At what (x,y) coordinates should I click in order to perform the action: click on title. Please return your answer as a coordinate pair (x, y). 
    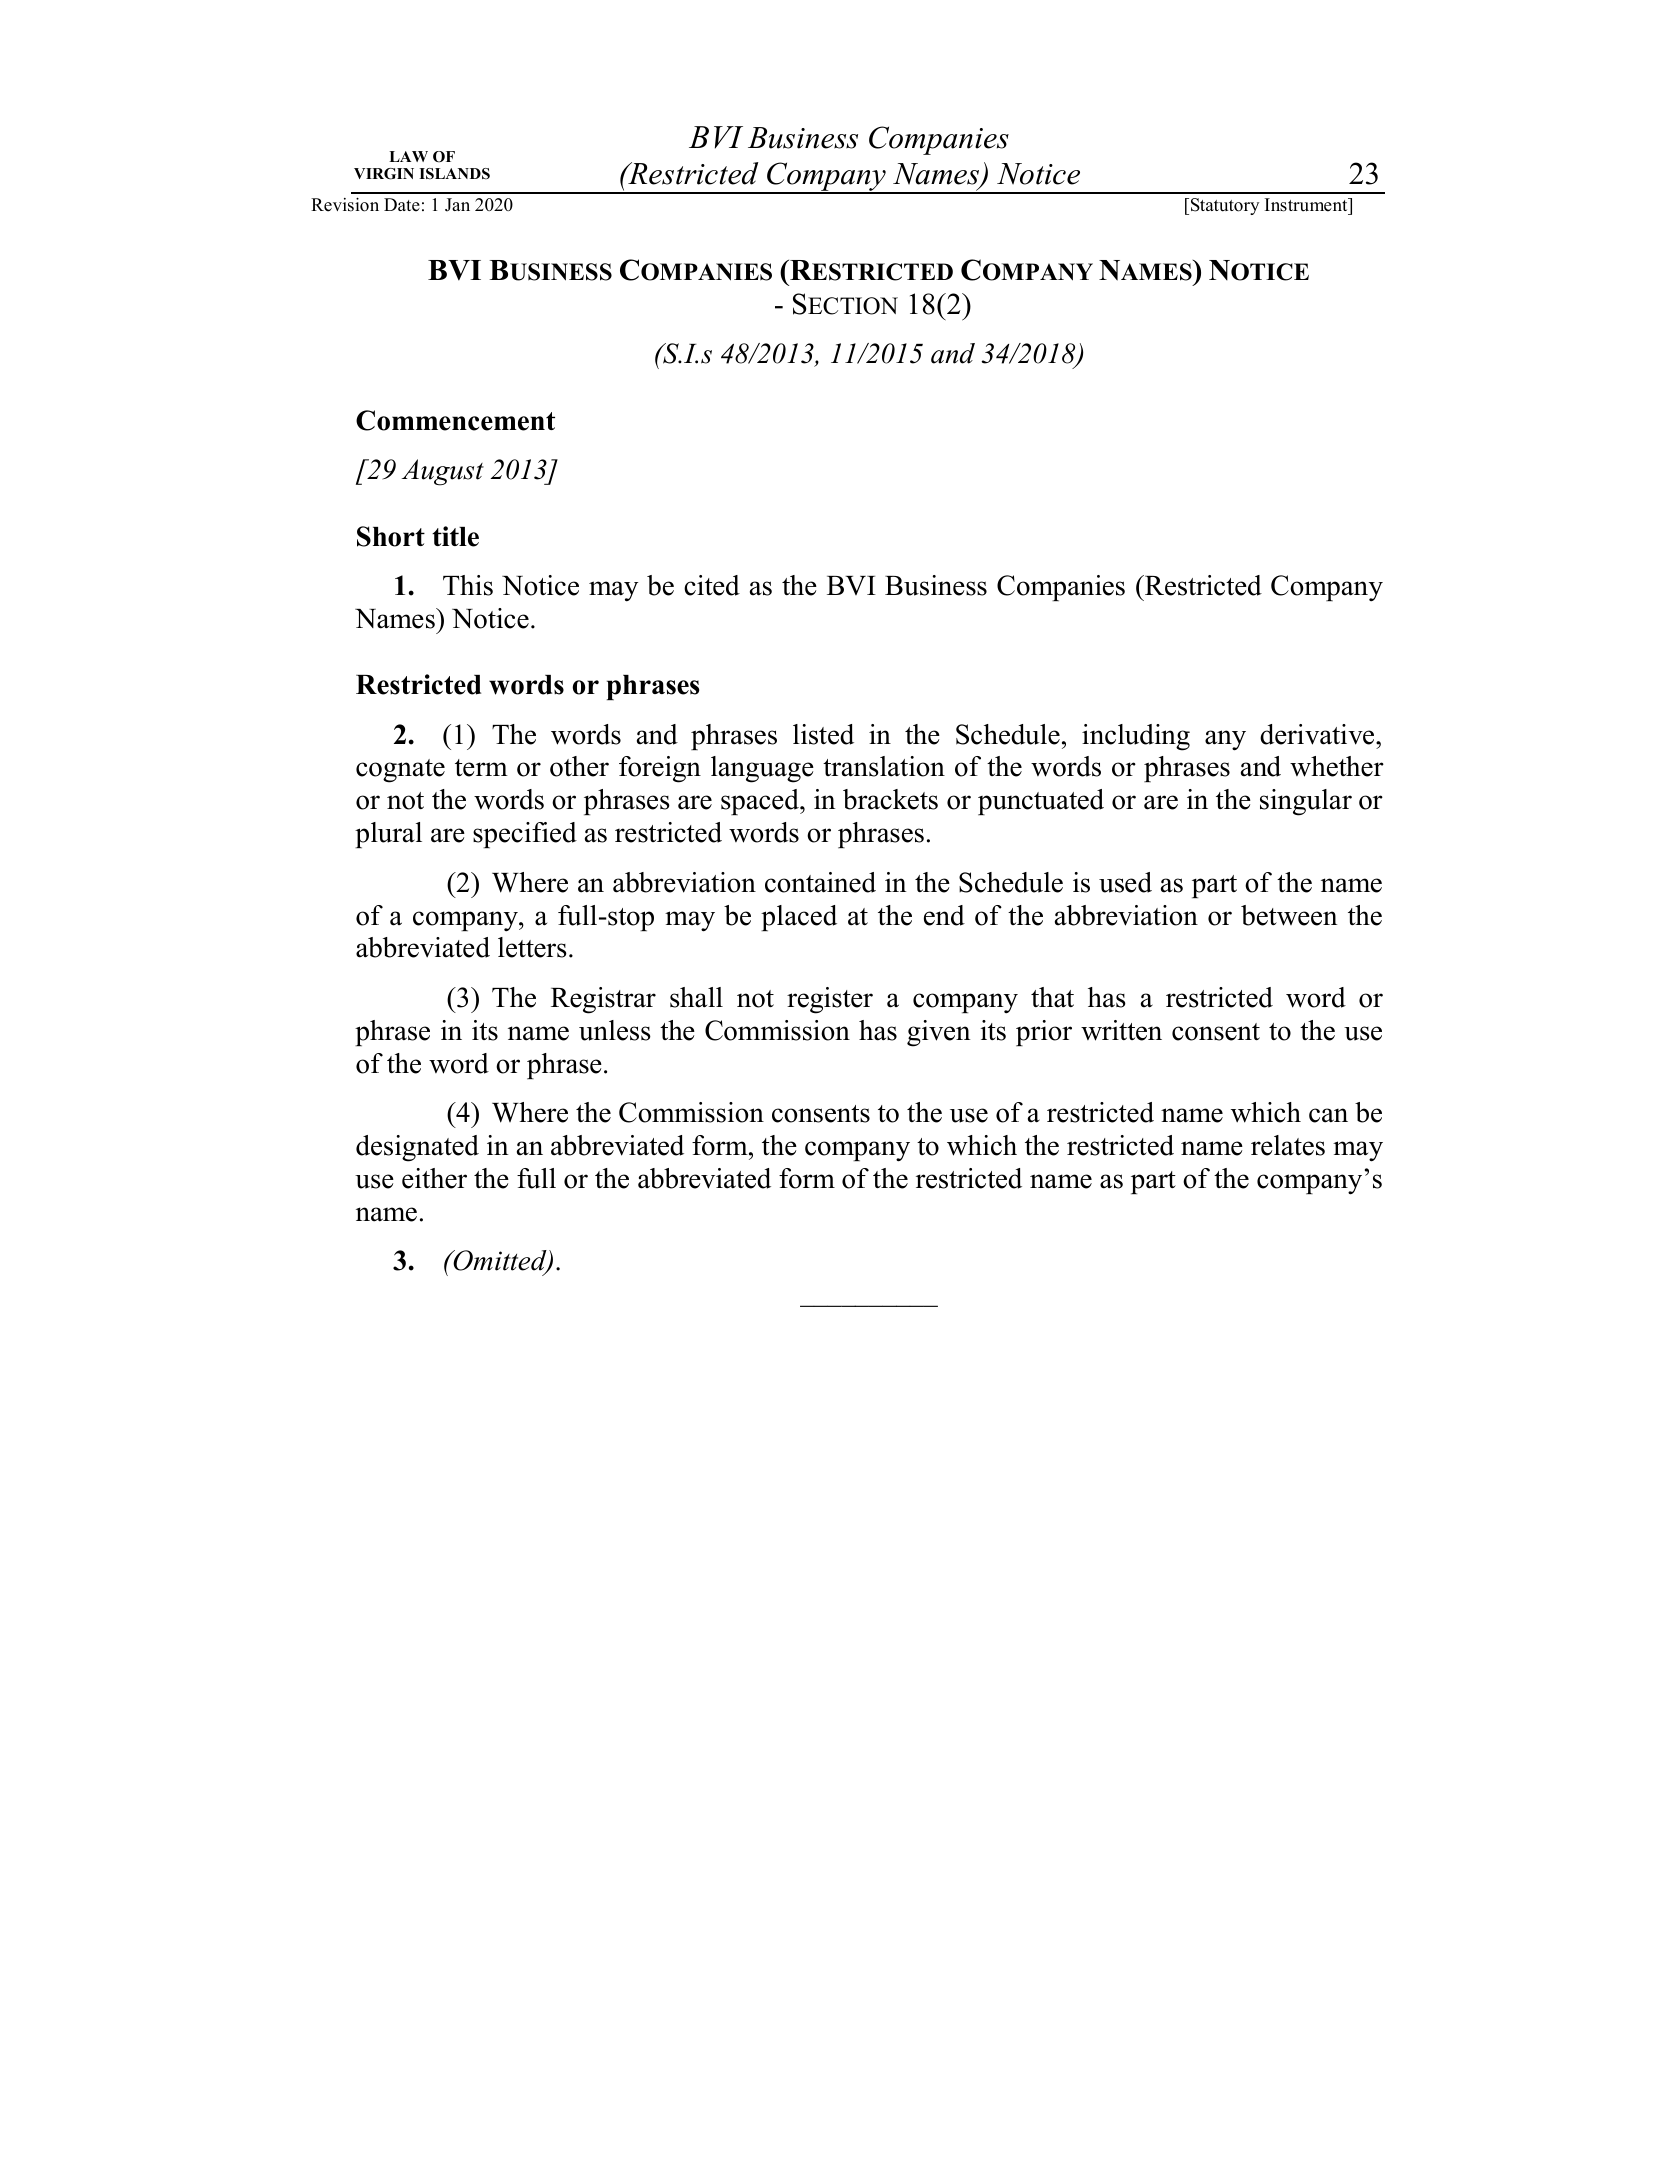
    Looking at the image, I should click on (455, 536).
